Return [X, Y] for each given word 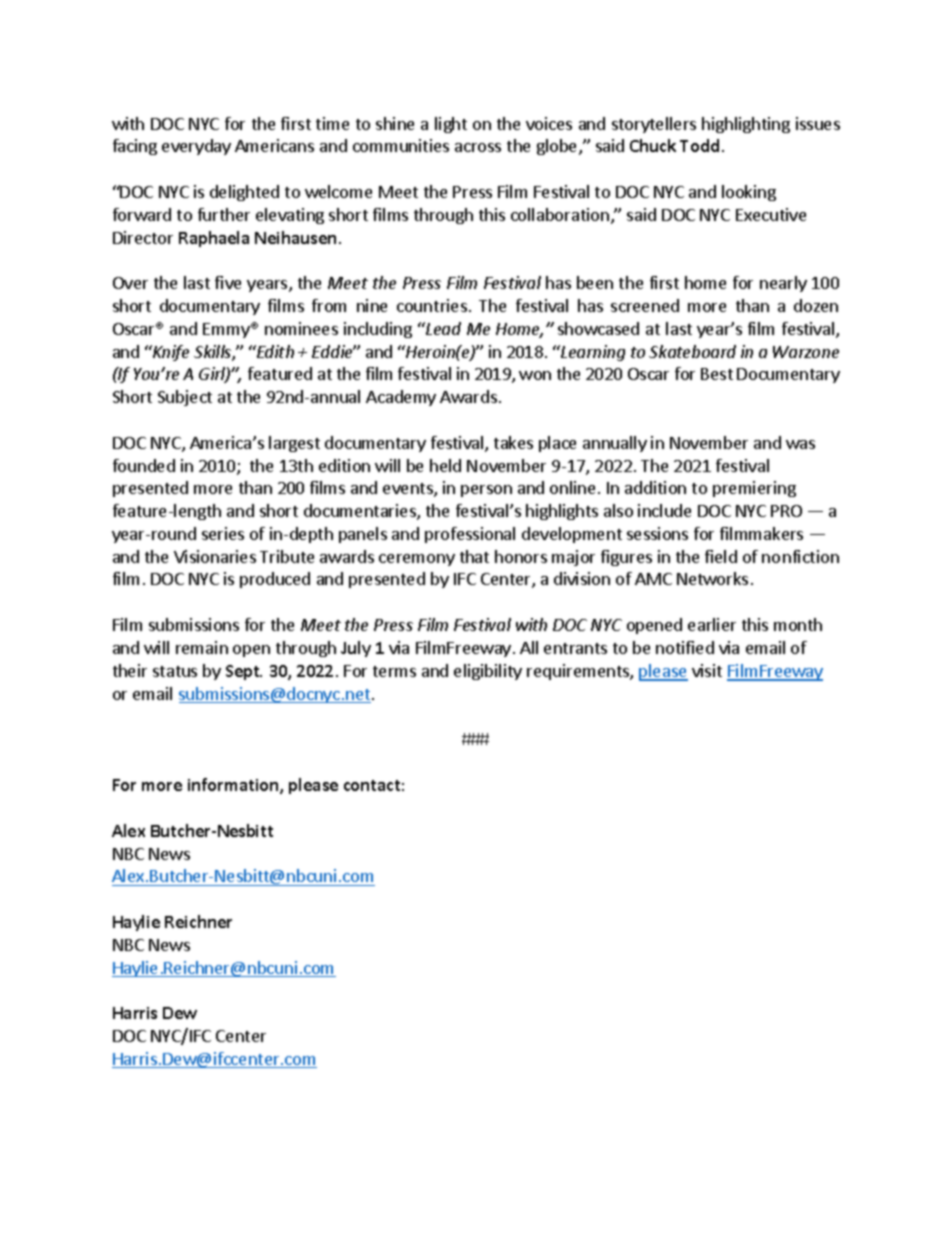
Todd [699, 145]
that [474, 556]
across [478, 147]
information [234, 786]
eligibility [488, 672]
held [445, 465]
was [800, 444]
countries [432, 305]
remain [202, 647]
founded [144, 465]
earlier [712, 624]
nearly [783, 284]
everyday [196, 147]
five [228, 282]
